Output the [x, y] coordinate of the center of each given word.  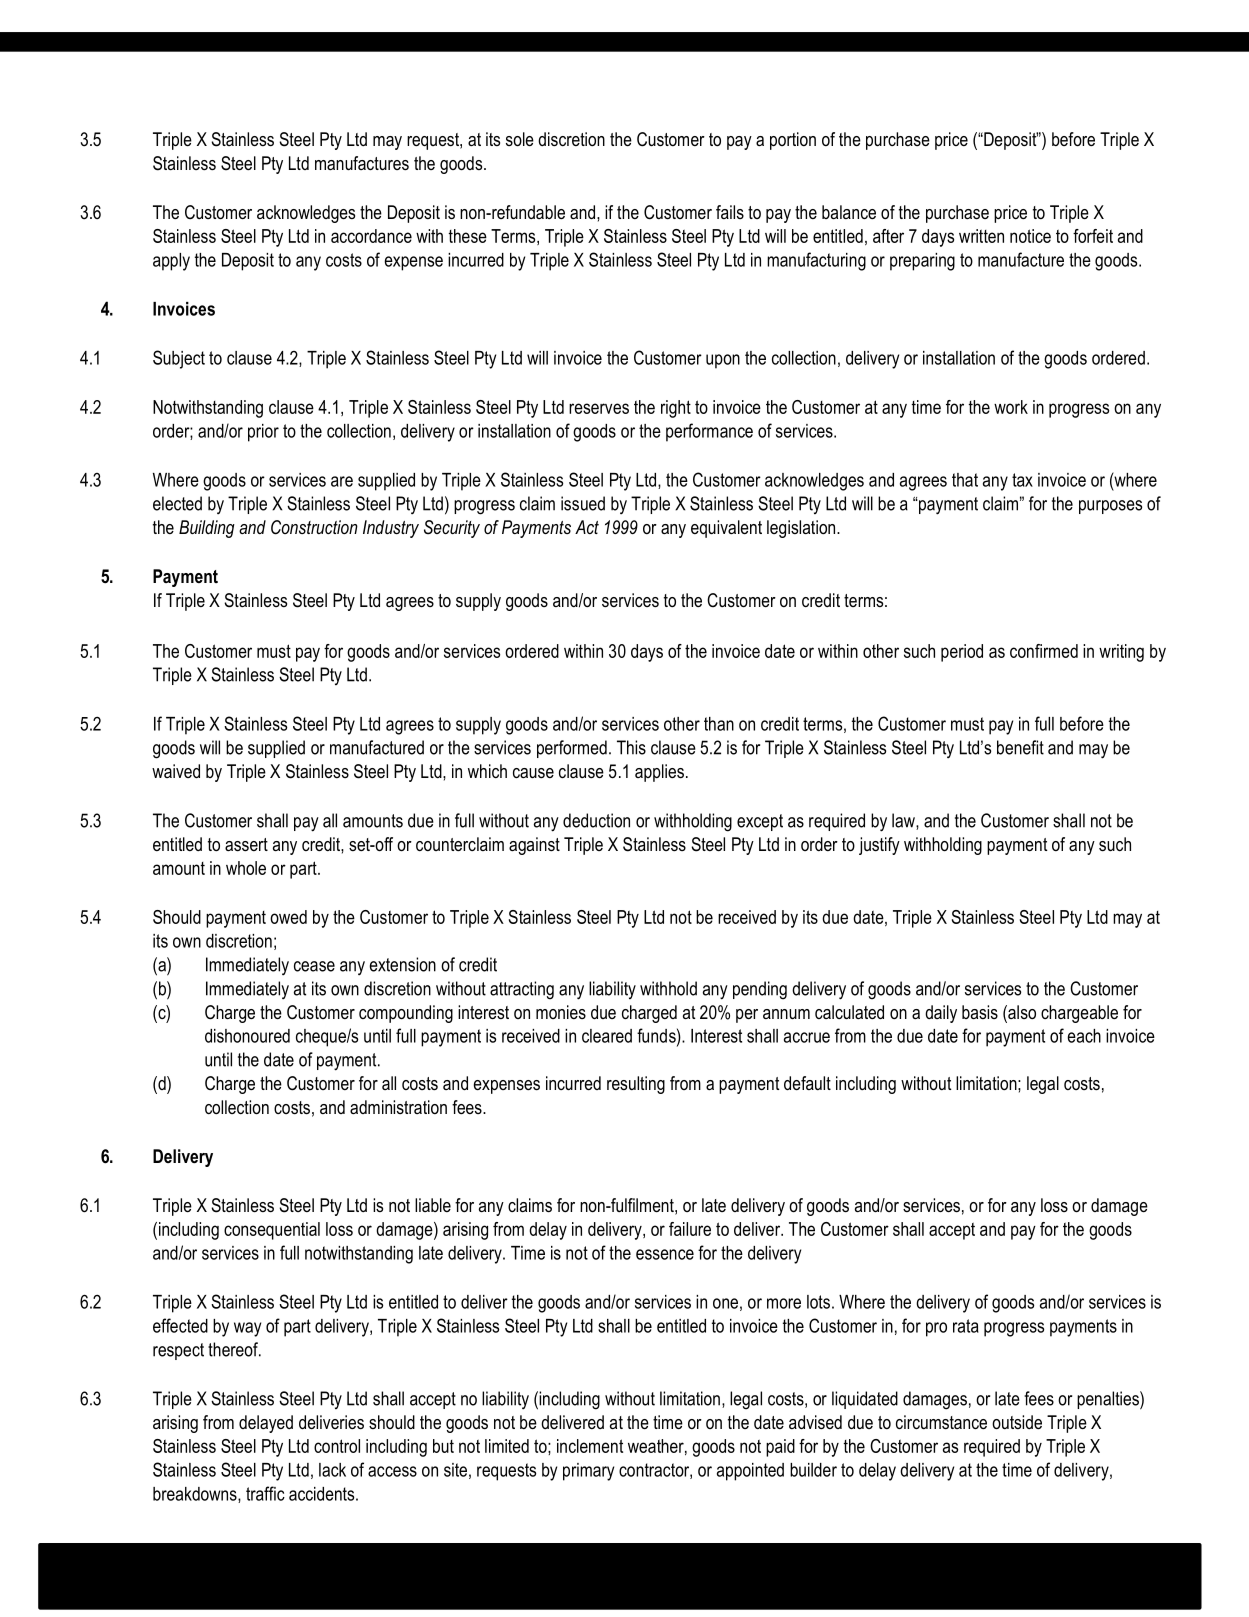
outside [1017, 1422]
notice [1030, 236]
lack [332, 1470]
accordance [371, 236]
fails [730, 212]
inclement [590, 1446]
